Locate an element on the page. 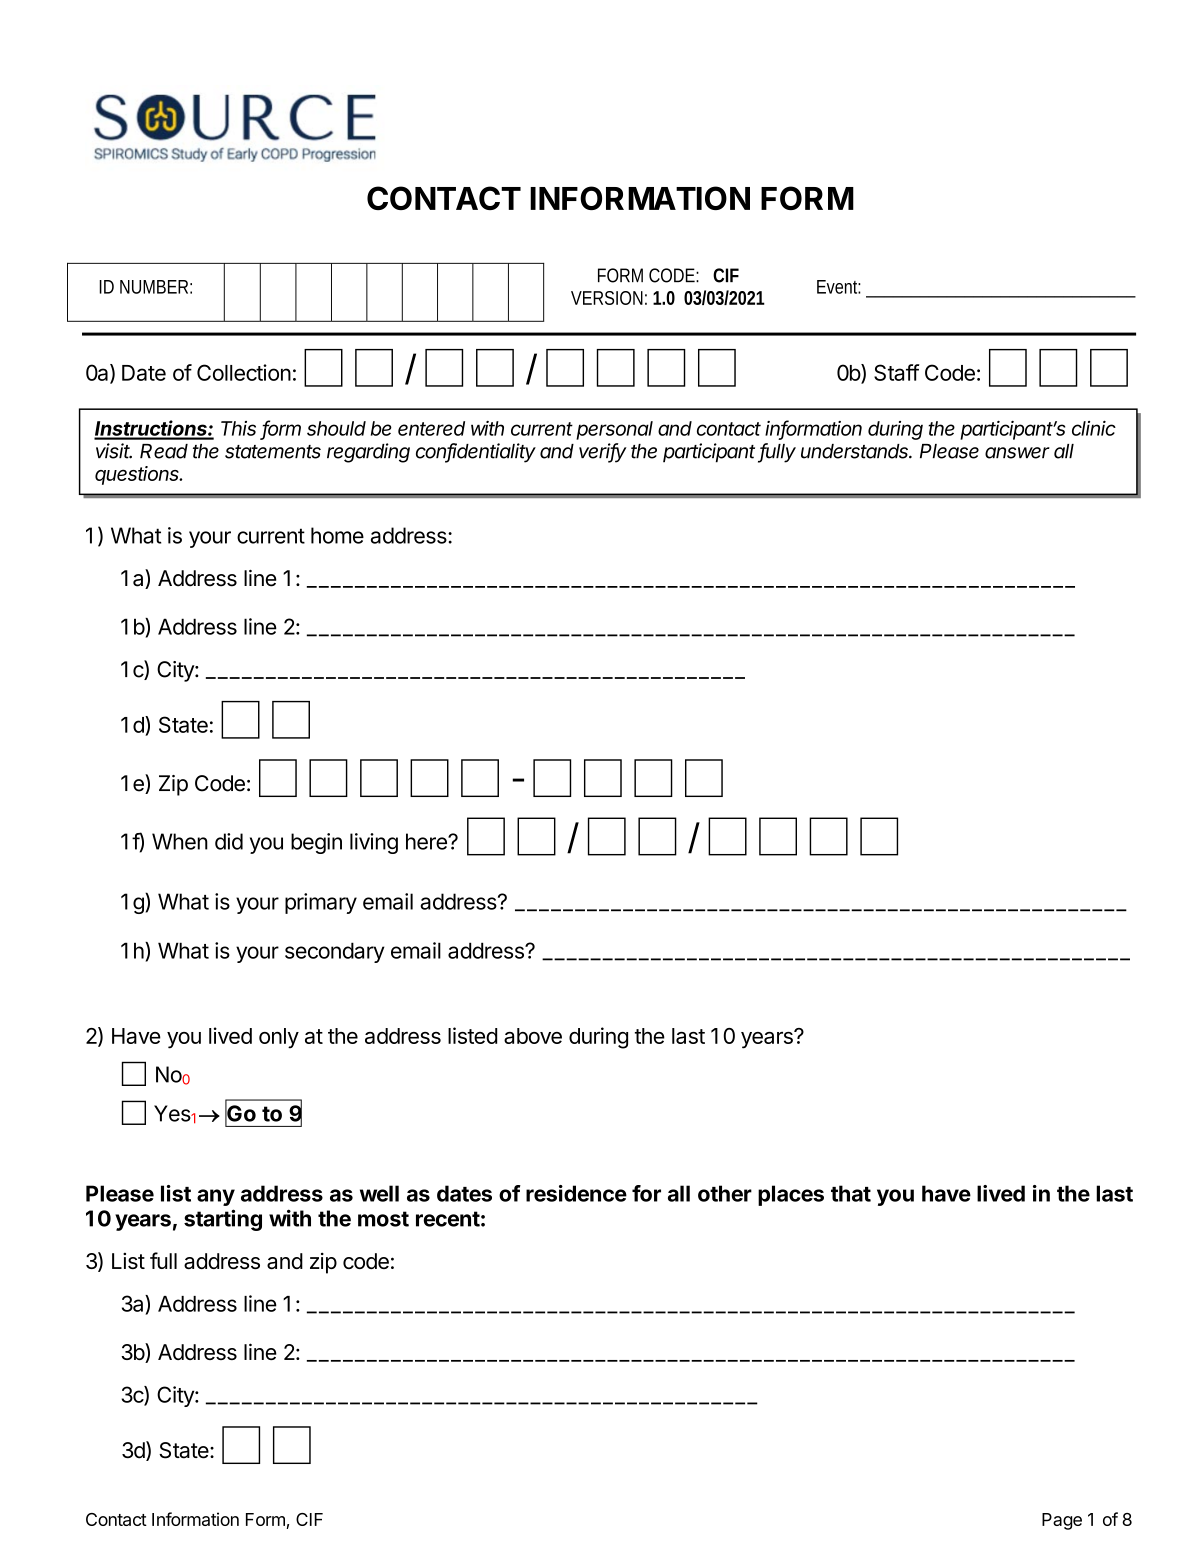  Staff is located at coordinates (897, 372).
